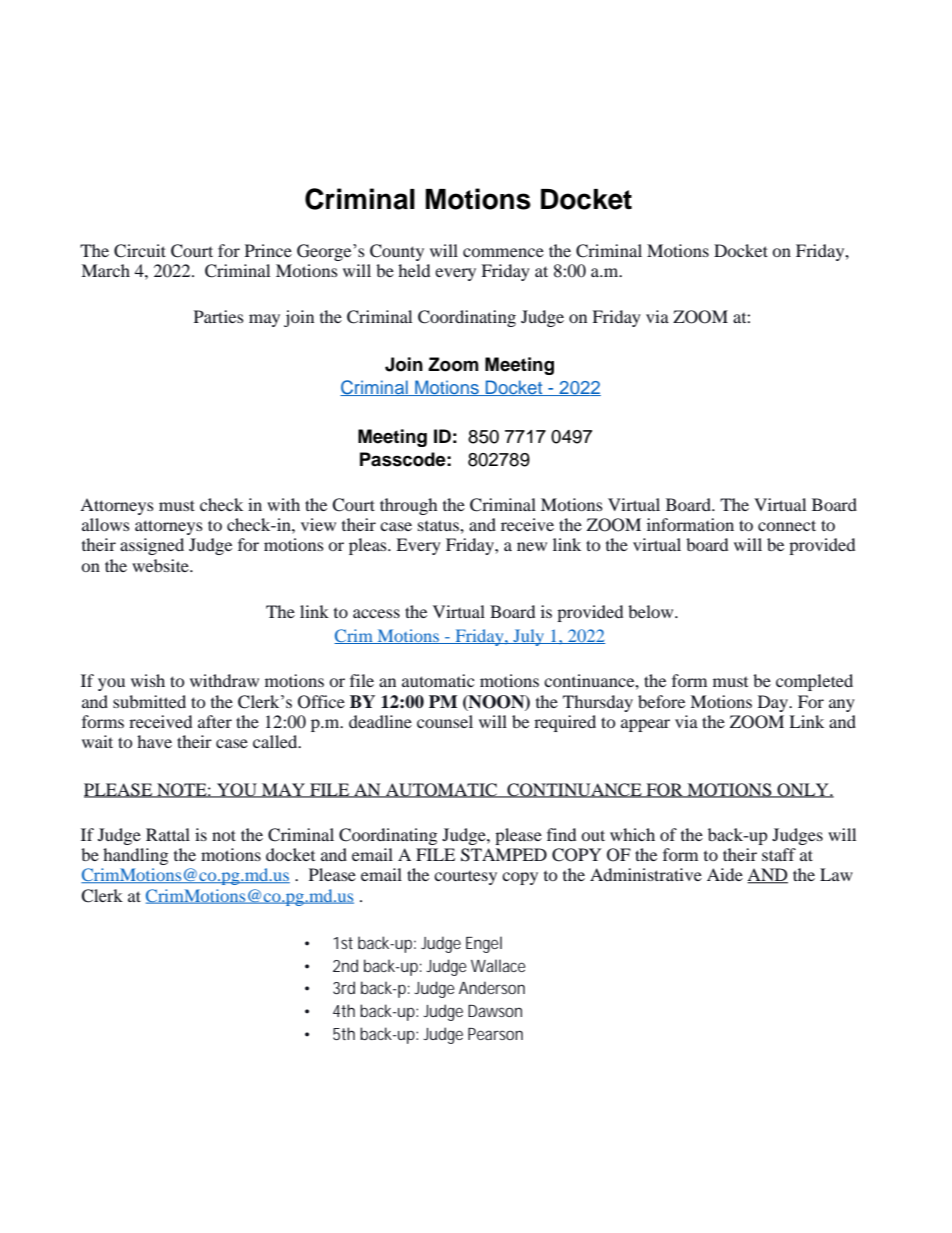 Image resolution: width=952 pixels, height=1233 pixels. I want to click on after, so click(215, 721).
